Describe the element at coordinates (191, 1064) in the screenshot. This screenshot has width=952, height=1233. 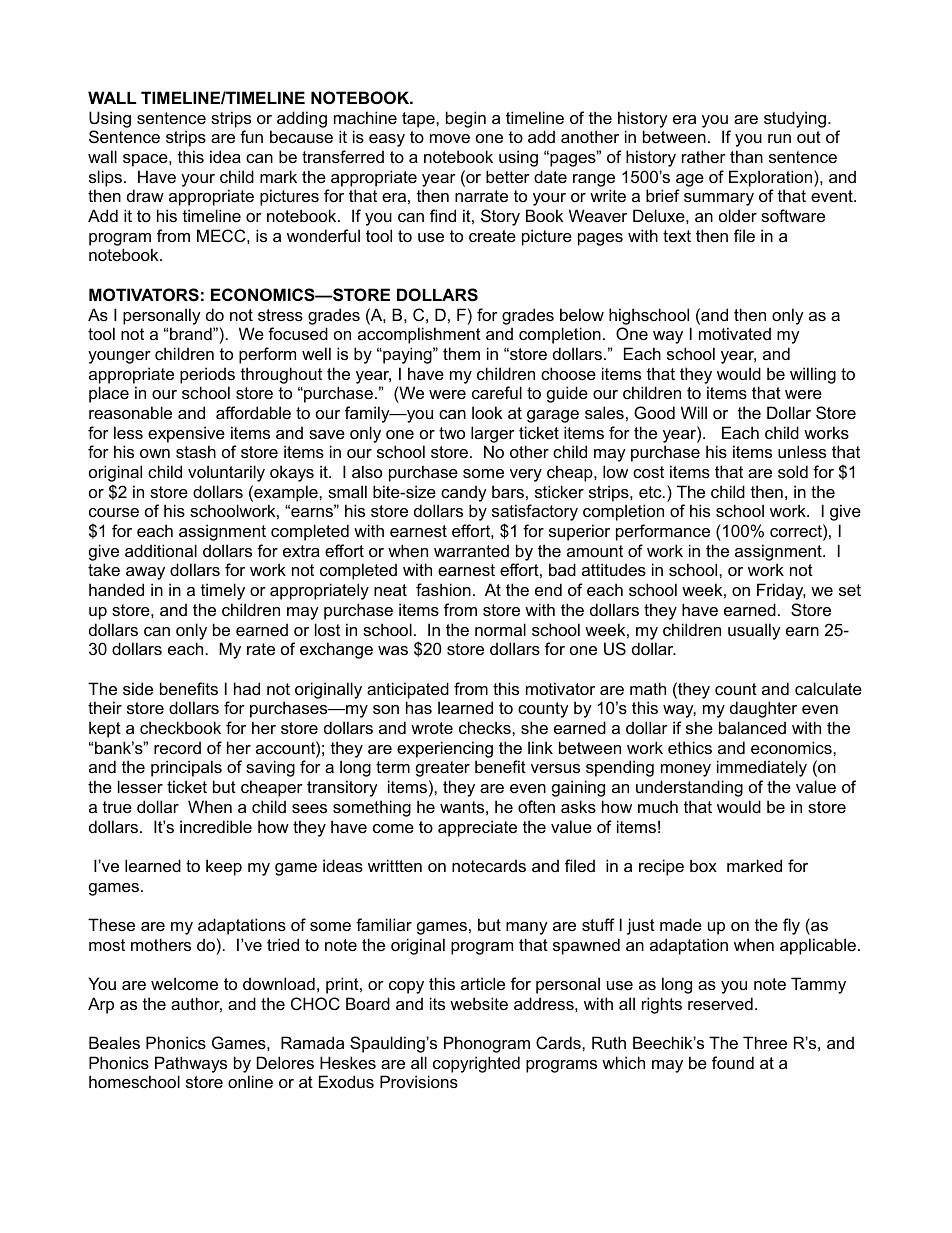
I see `Pathways` at that location.
